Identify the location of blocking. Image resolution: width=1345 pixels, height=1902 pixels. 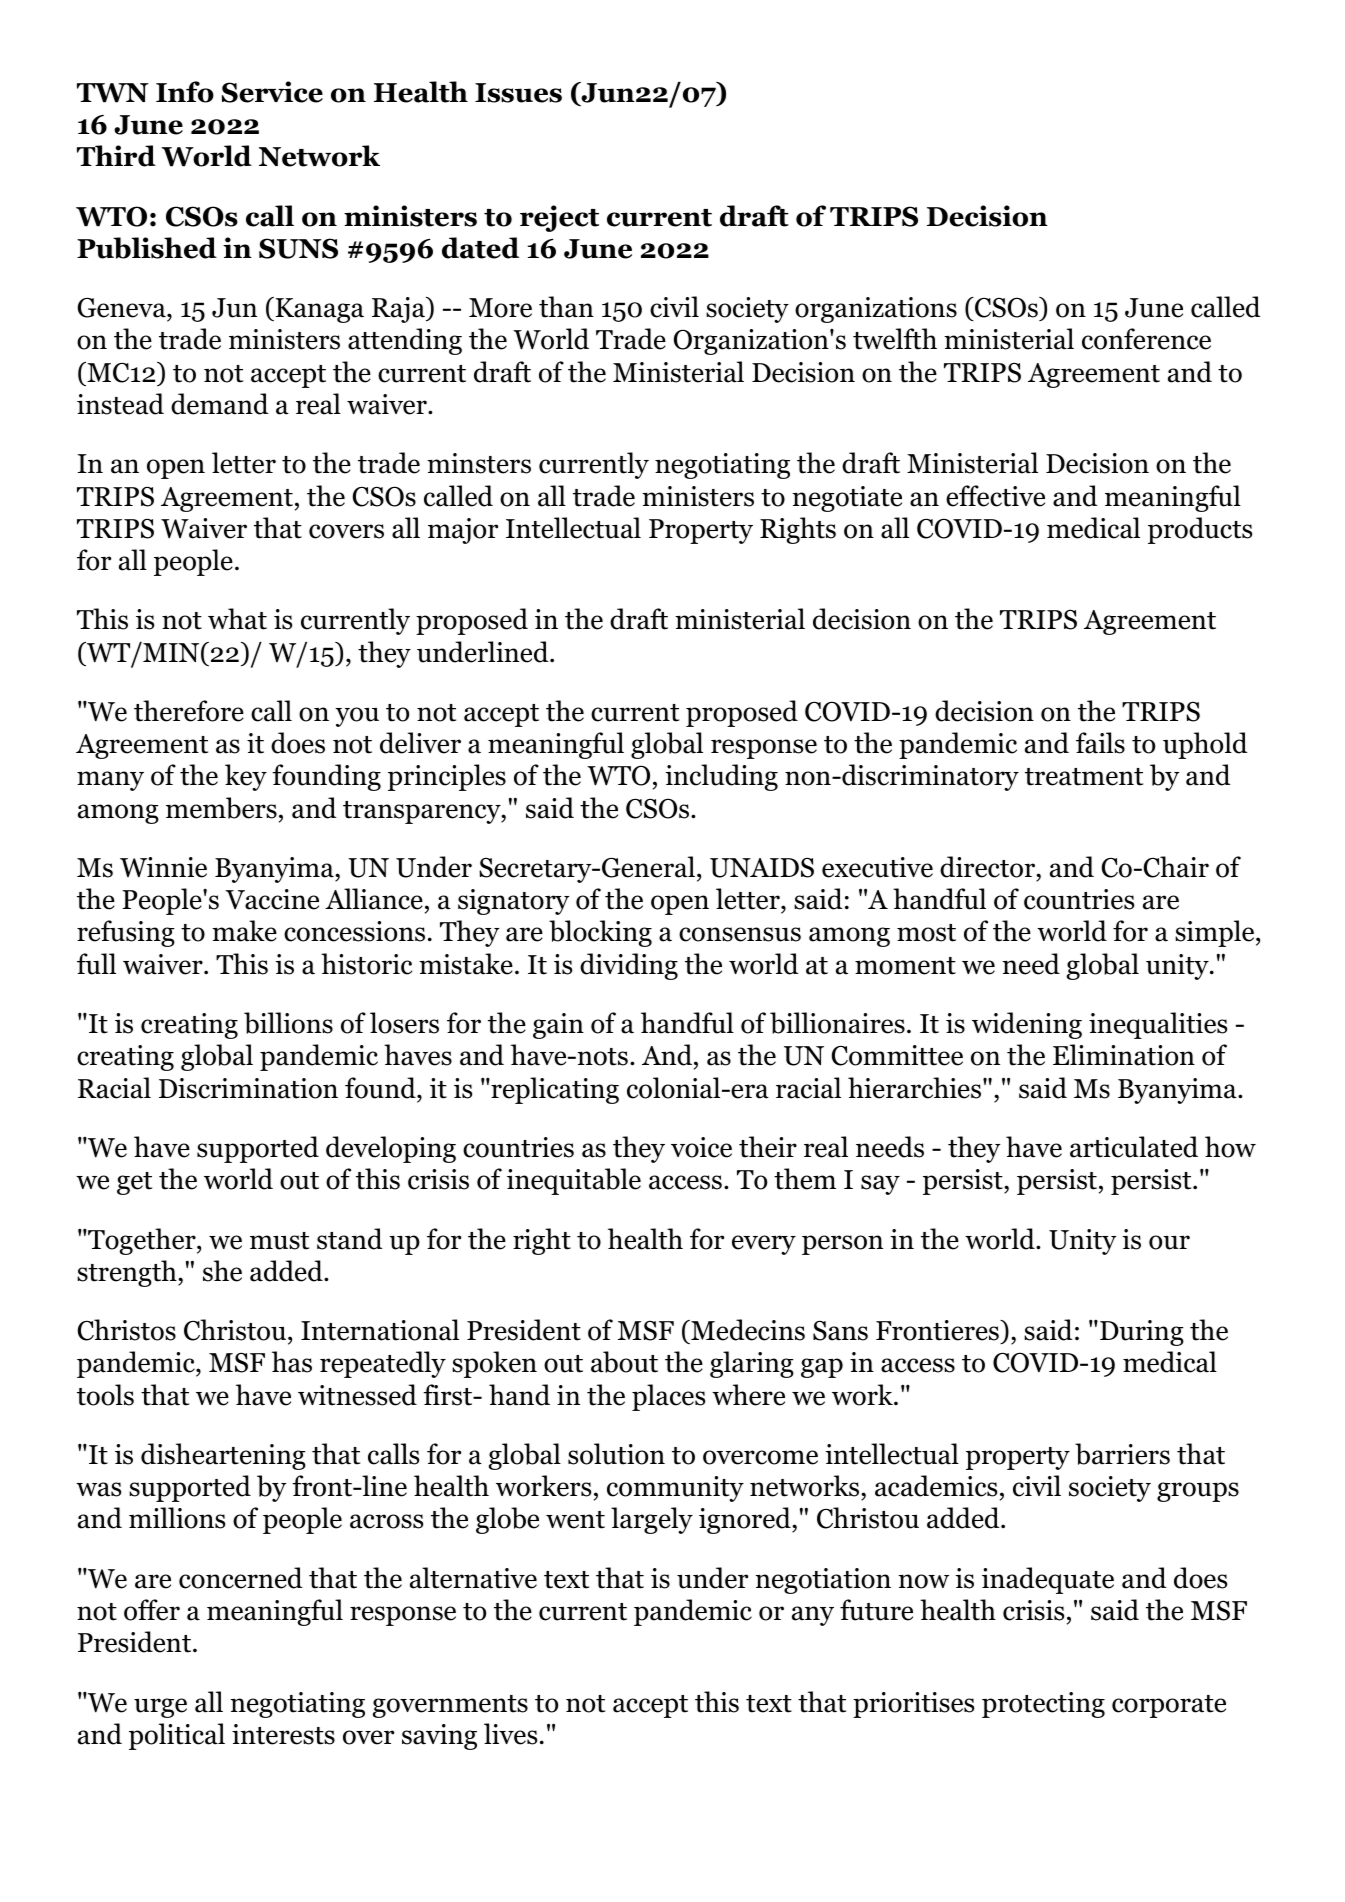
(600, 933).
